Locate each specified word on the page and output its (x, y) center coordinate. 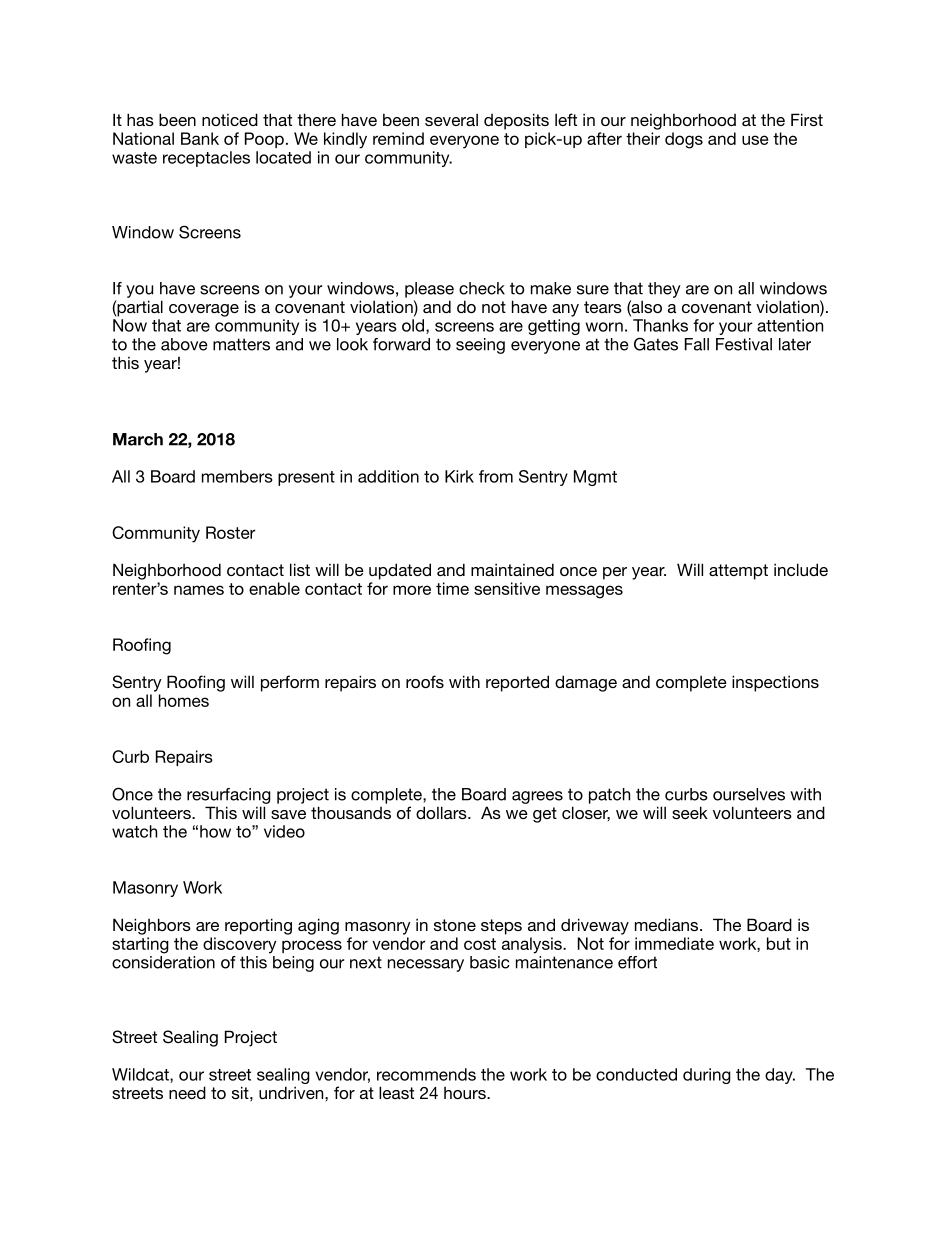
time (452, 588)
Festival (744, 344)
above (184, 344)
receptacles (206, 159)
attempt (738, 572)
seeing (480, 346)
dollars (442, 812)
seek (690, 812)
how (215, 831)
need (187, 1092)
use (755, 140)
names (199, 590)
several (451, 119)
